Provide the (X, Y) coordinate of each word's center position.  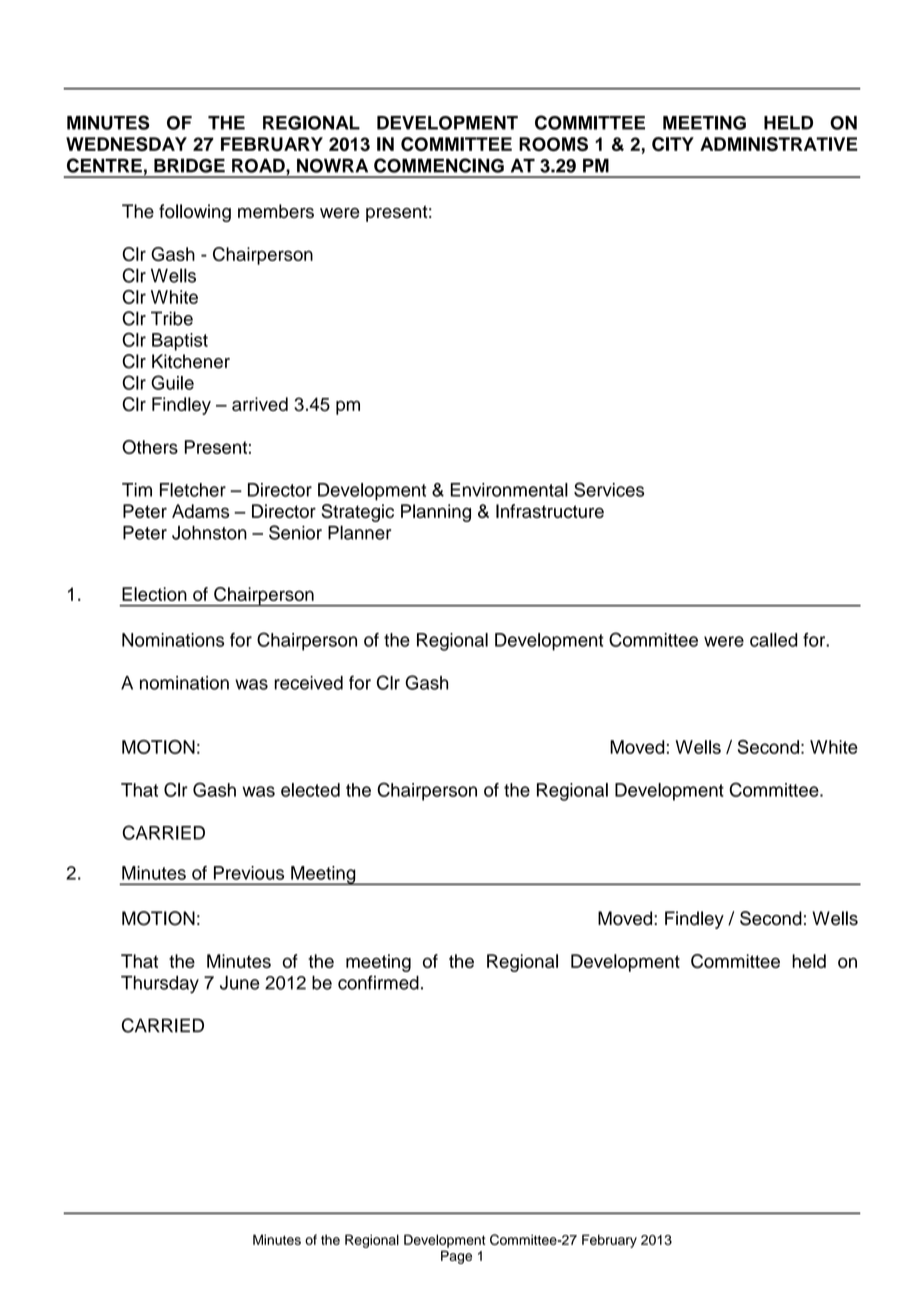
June (239, 983)
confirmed (378, 982)
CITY (673, 144)
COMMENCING (439, 165)
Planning (436, 513)
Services (609, 489)
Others (150, 447)
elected (310, 790)
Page (456, 1257)
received (308, 683)
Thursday (160, 985)
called (773, 640)
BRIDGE (189, 165)
